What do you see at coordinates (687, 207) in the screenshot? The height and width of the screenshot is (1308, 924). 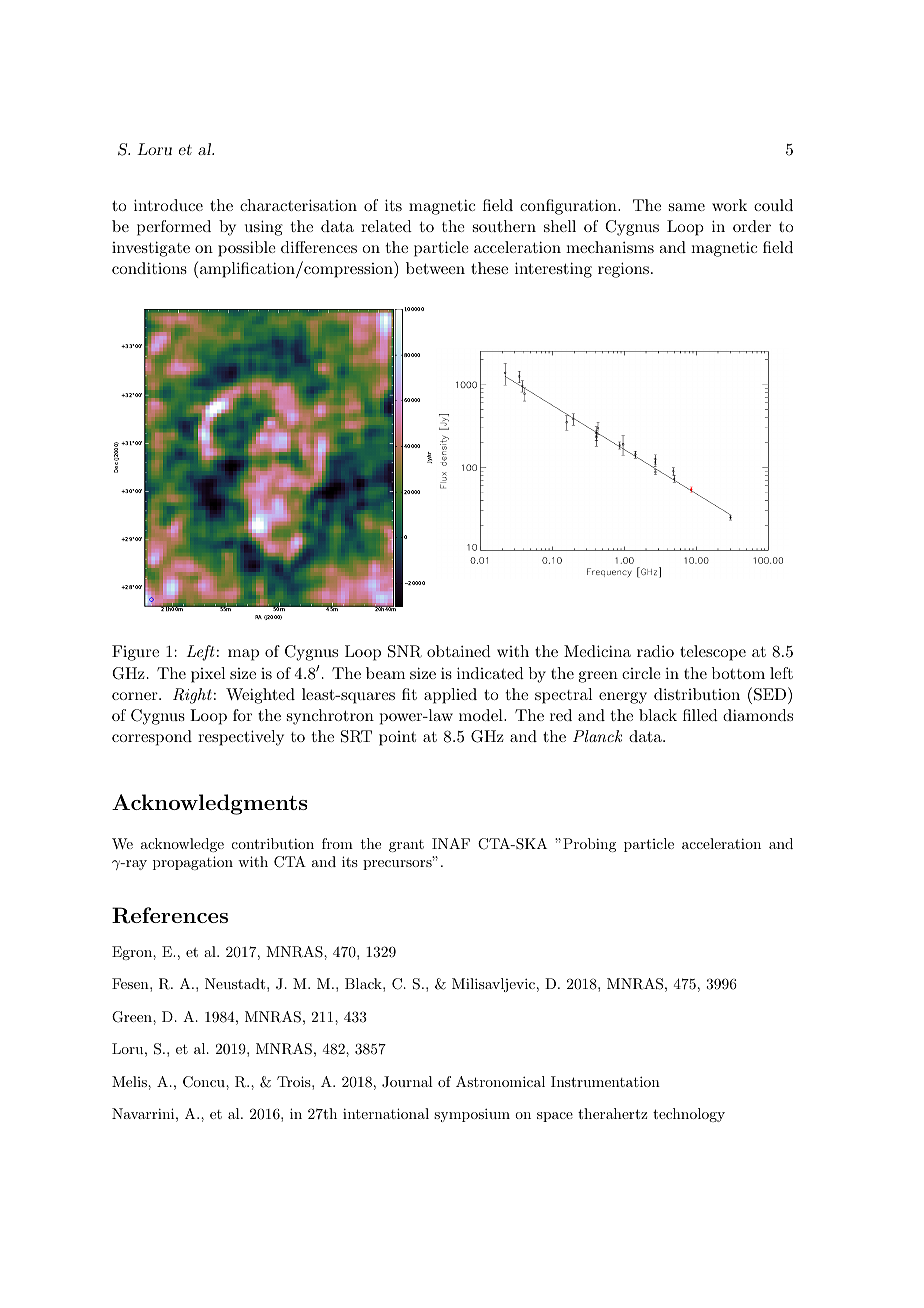 I see `same` at bounding box center [687, 207].
